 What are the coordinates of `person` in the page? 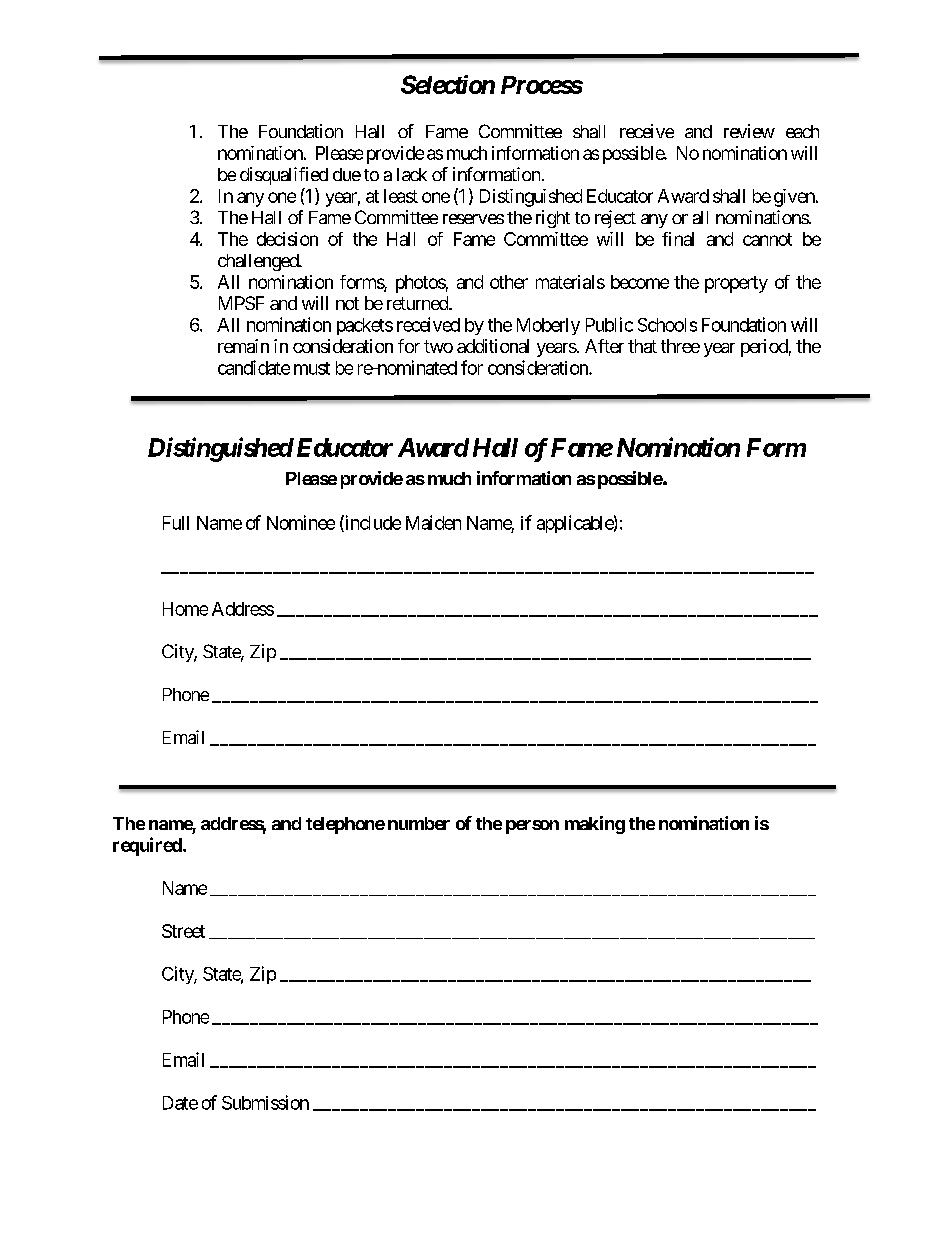 It's located at (532, 827).
